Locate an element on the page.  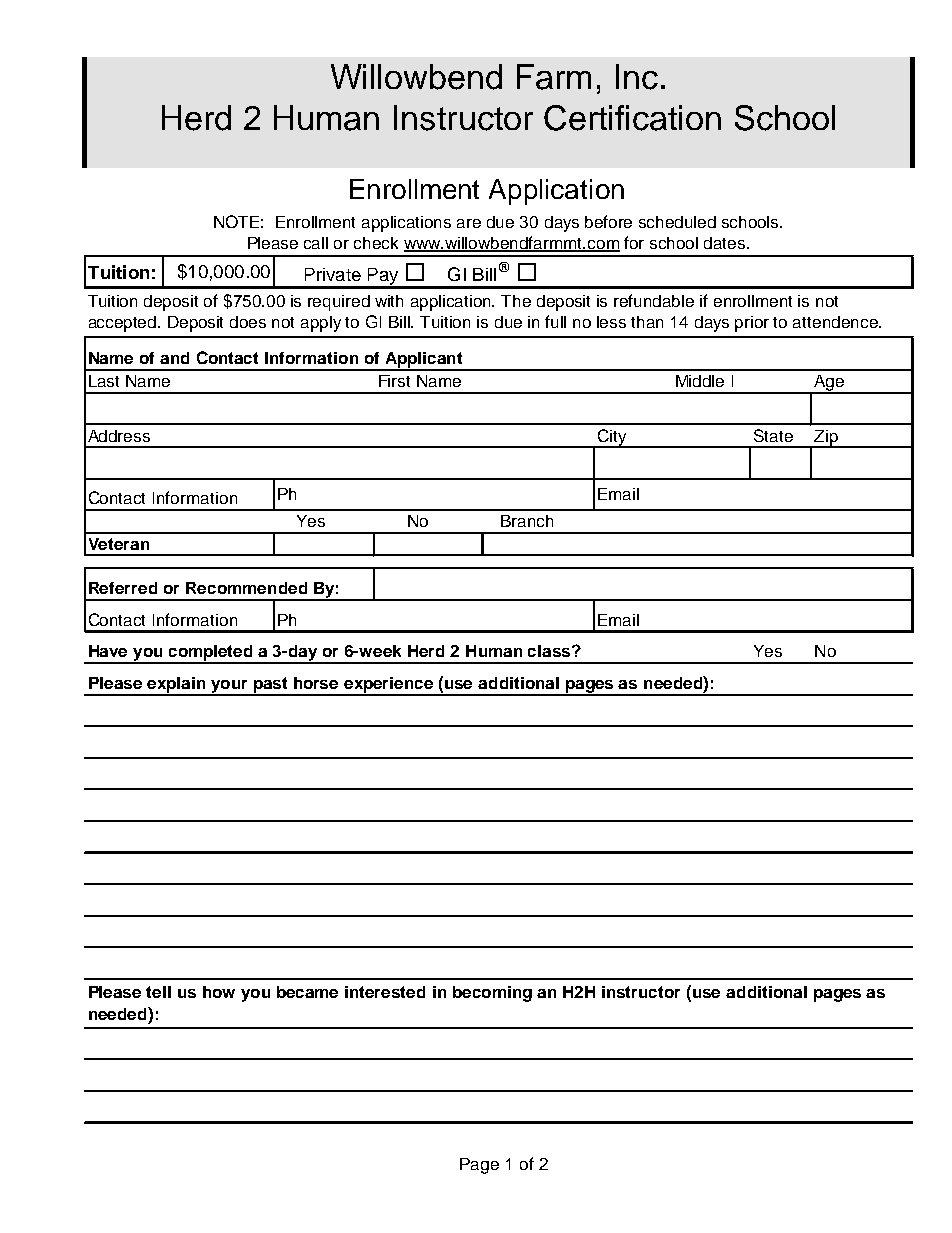
Inc is located at coordinates (637, 77).
